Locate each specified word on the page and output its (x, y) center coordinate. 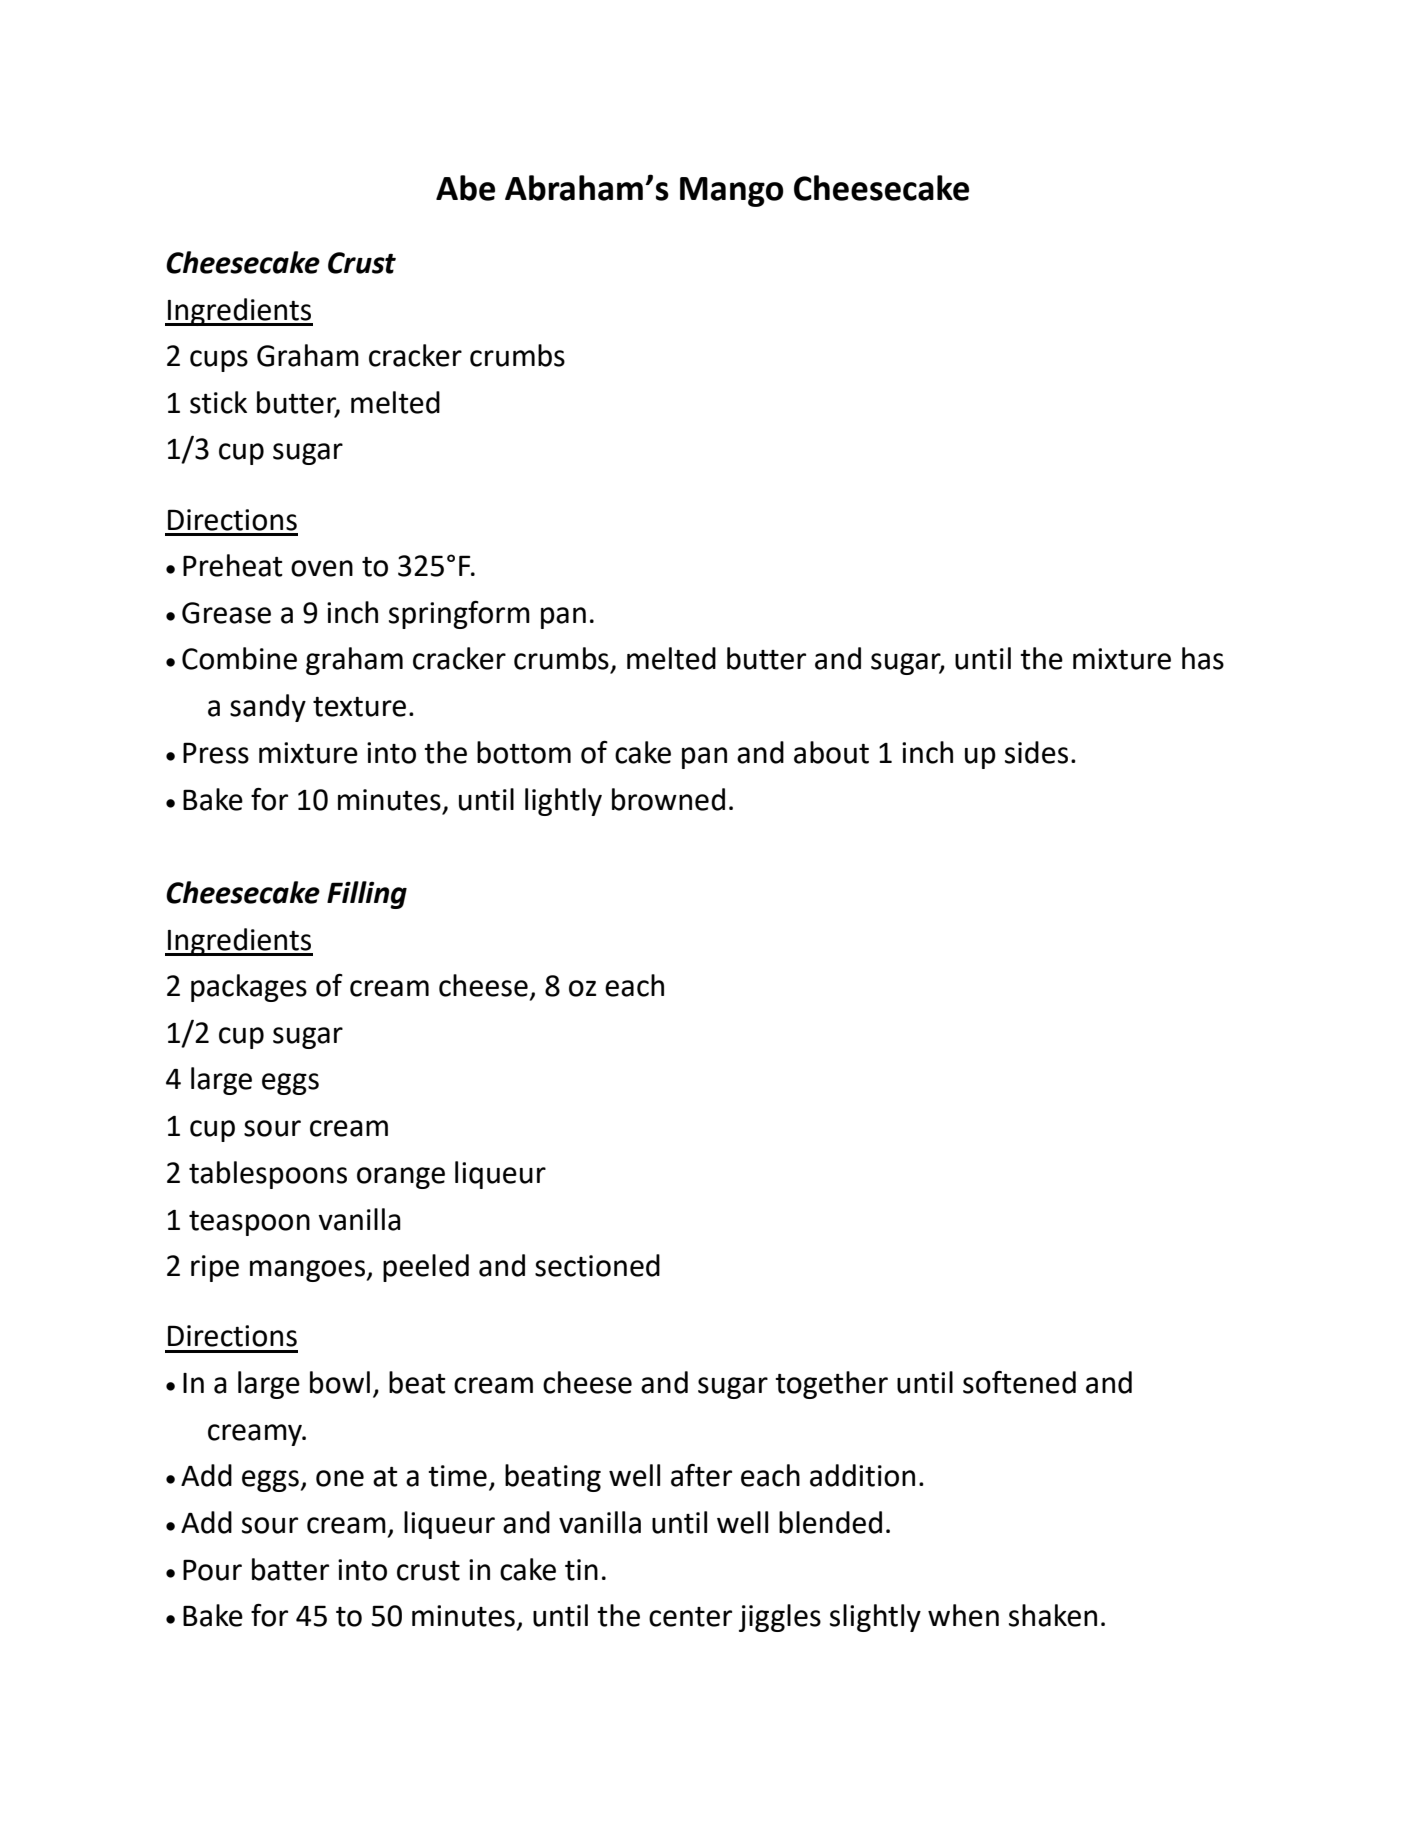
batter (290, 1569)
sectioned (597, 1265)
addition (862, 1475)
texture (359, 707)
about (831, 752)
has (1203, 658)
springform (459, 615)
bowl (340, 1382)
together (831, 1385)
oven (322, 568)
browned (668, 799)
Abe (465, 188)
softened (1019, 1382)
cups (219, 361)
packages (249, 988)
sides (1036, 752)
